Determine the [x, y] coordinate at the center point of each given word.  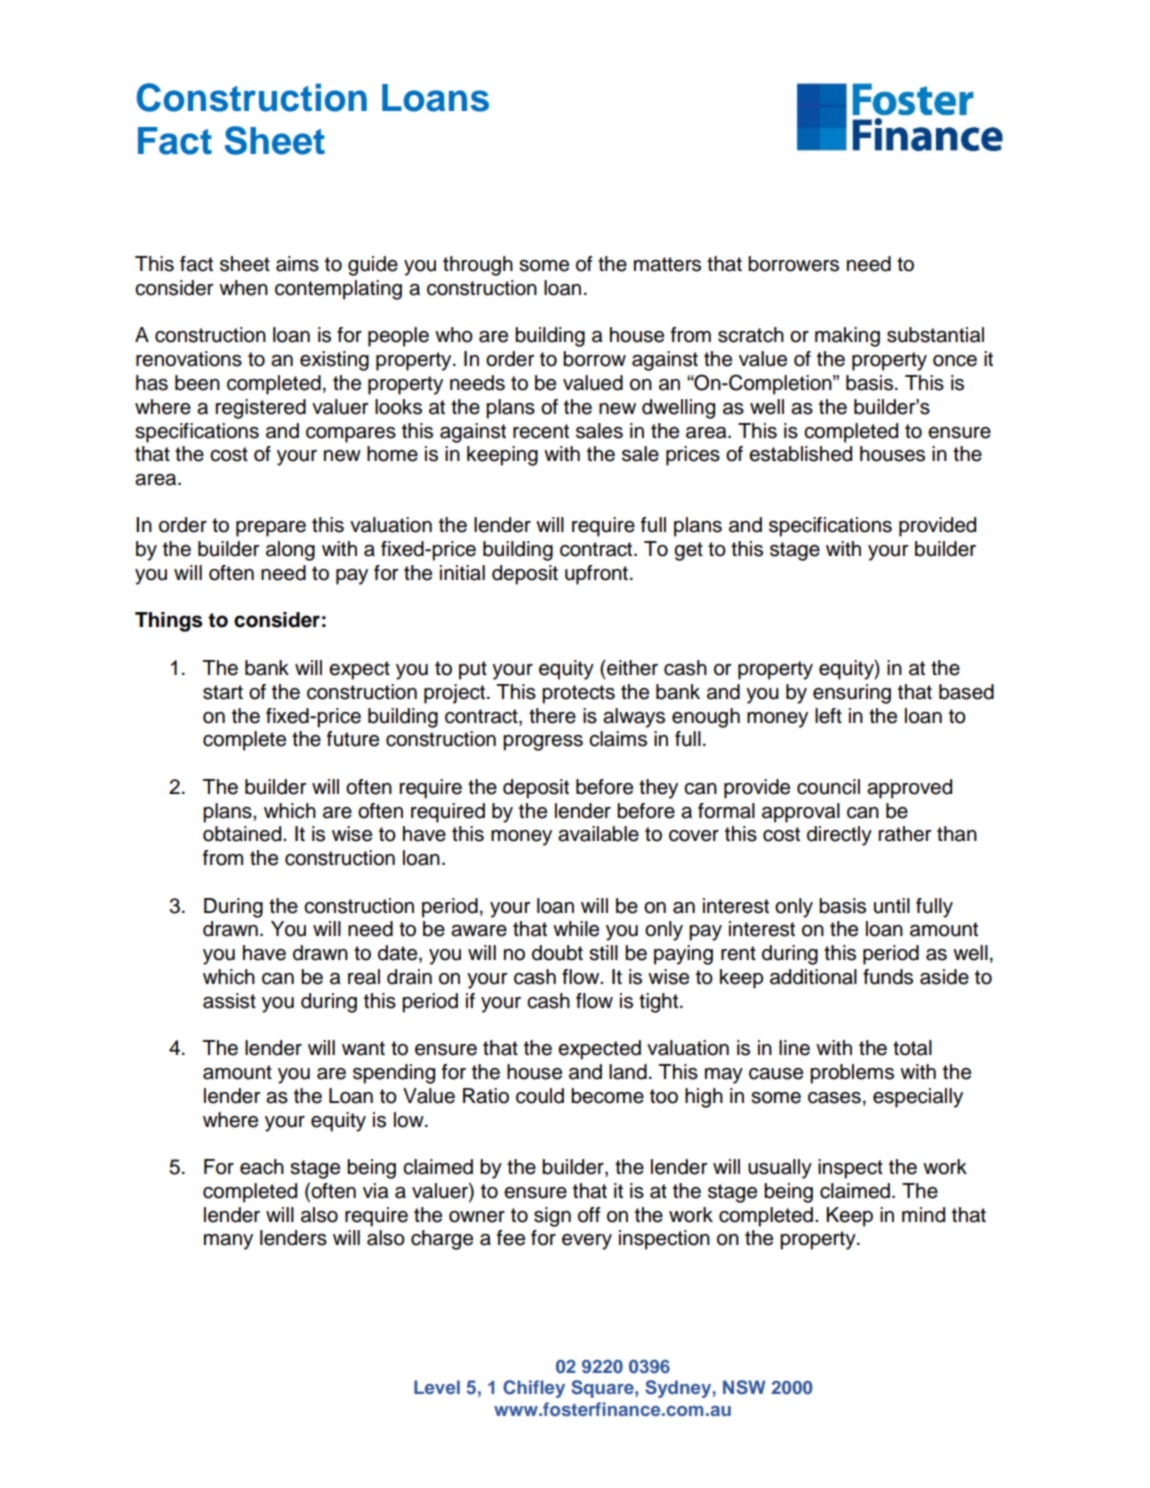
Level [437, 1387]
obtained [243, 834]
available [598, 834]
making [847, 337]
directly [839, 836]
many [228, 1242]
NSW [744, 1387]
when [243, 288]
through [478, 266]
